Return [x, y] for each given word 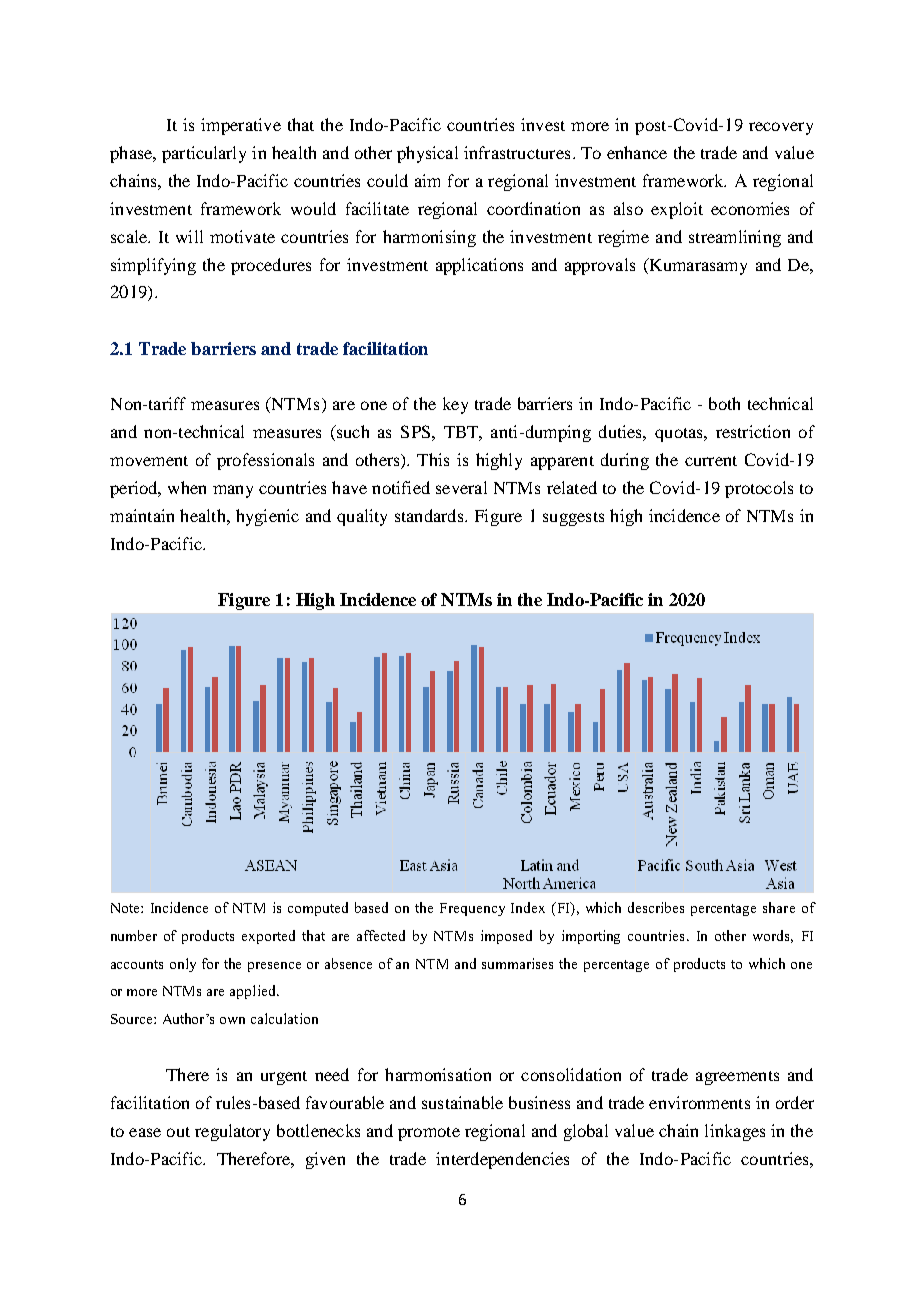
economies [750, 208]
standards [430, 515]
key [455, 405]
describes [656, 907]
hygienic [267, 517]
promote [429, 1134]
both [724, 403]
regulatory [232, 1132]
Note [126, 908]
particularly [204, 154]
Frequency [472, 909]
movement [149, 461]
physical [427, 154]
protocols [759, 489]
